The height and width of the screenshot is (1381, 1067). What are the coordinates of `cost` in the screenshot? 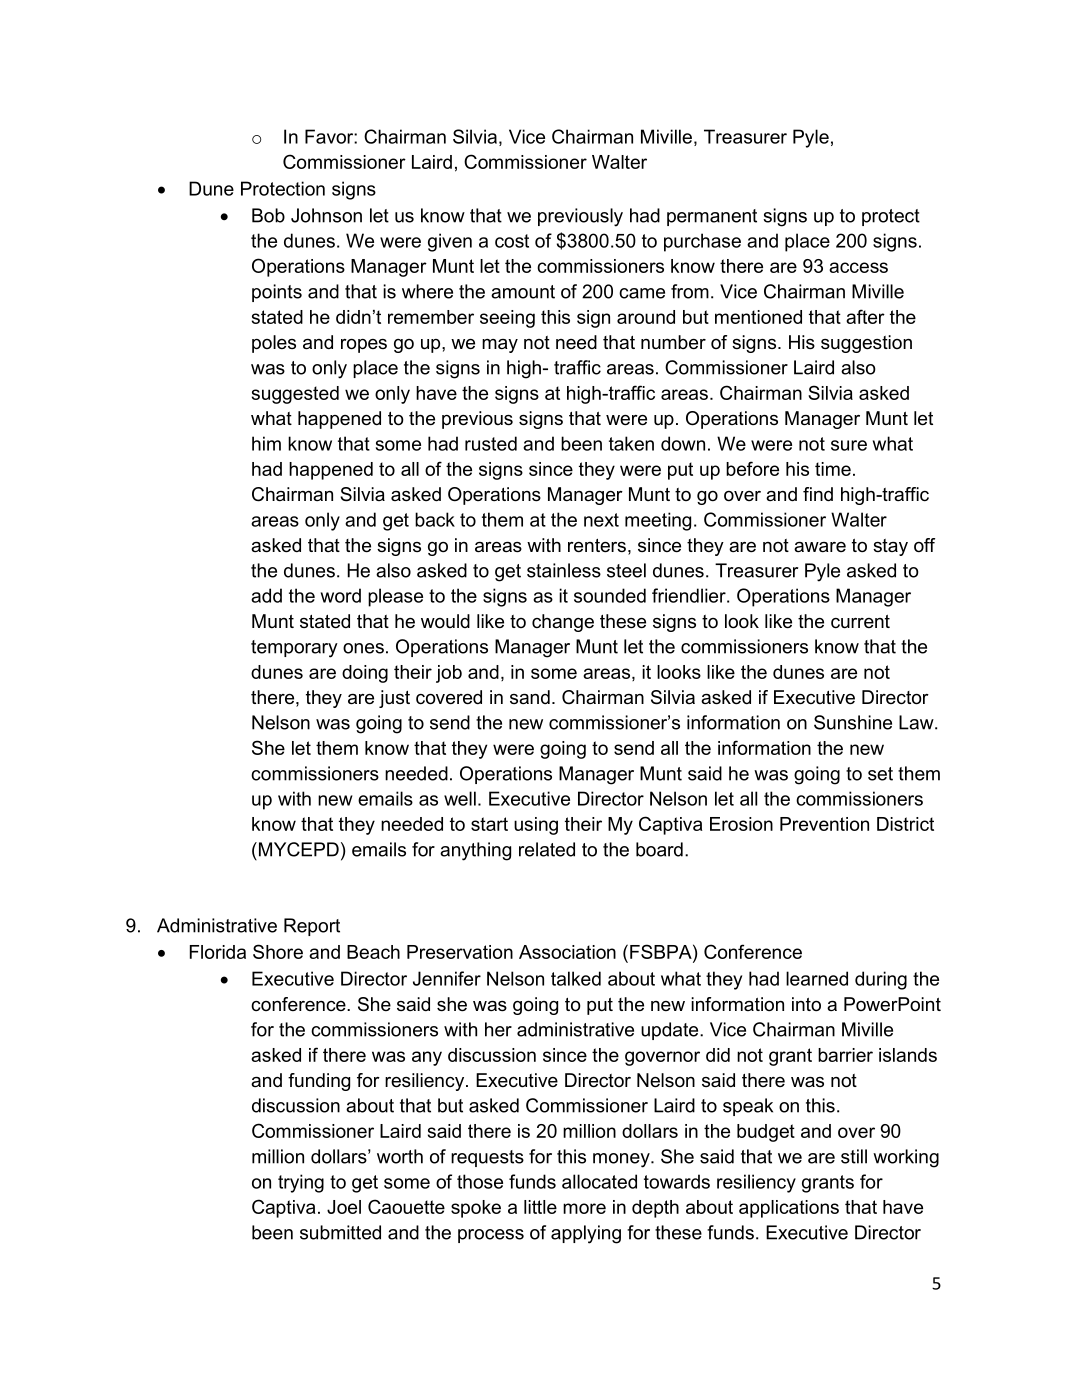 It's located at (512, 241).
